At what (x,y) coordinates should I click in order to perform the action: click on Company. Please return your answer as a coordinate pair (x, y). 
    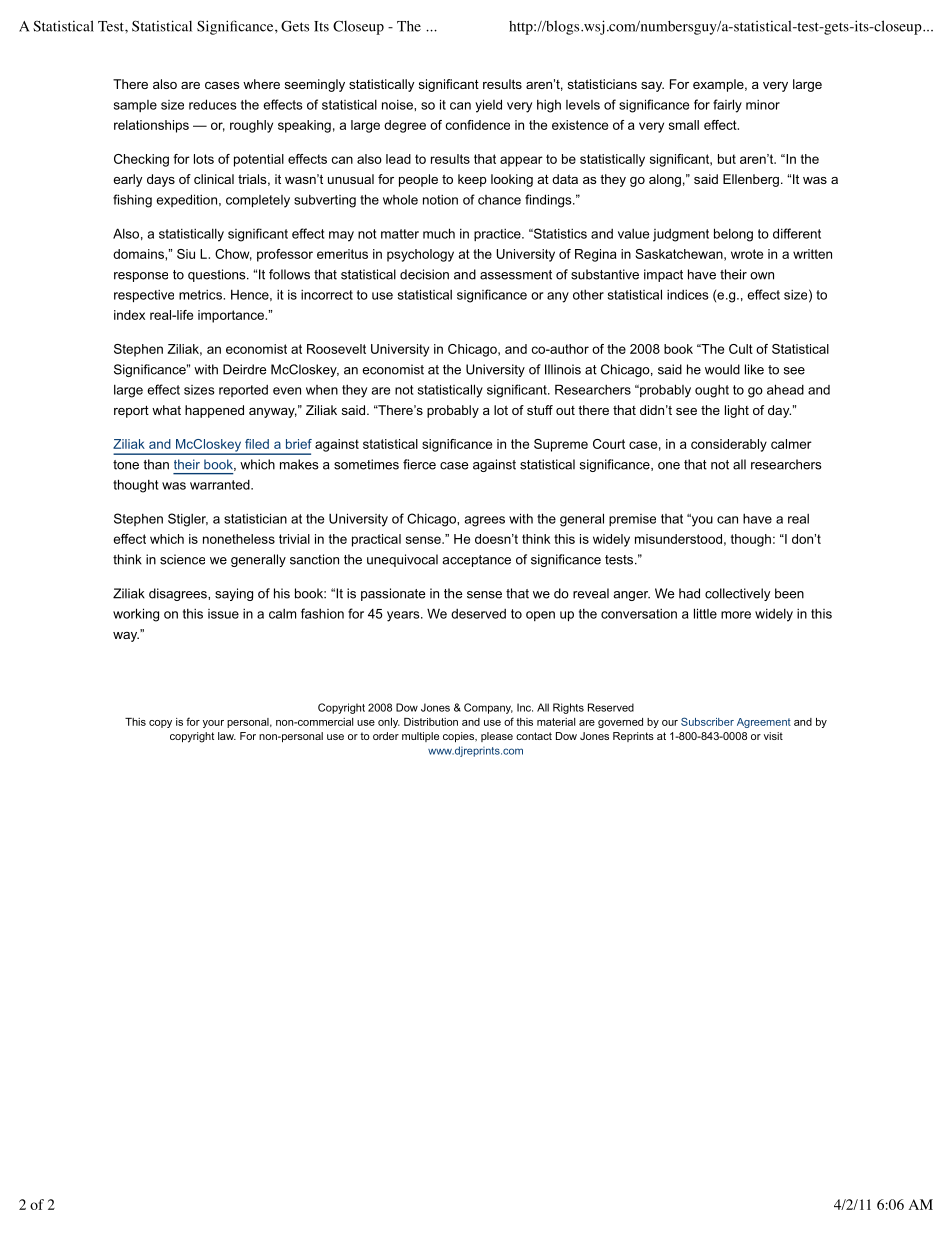
    Looking at the image, I should click on (488, 708).
